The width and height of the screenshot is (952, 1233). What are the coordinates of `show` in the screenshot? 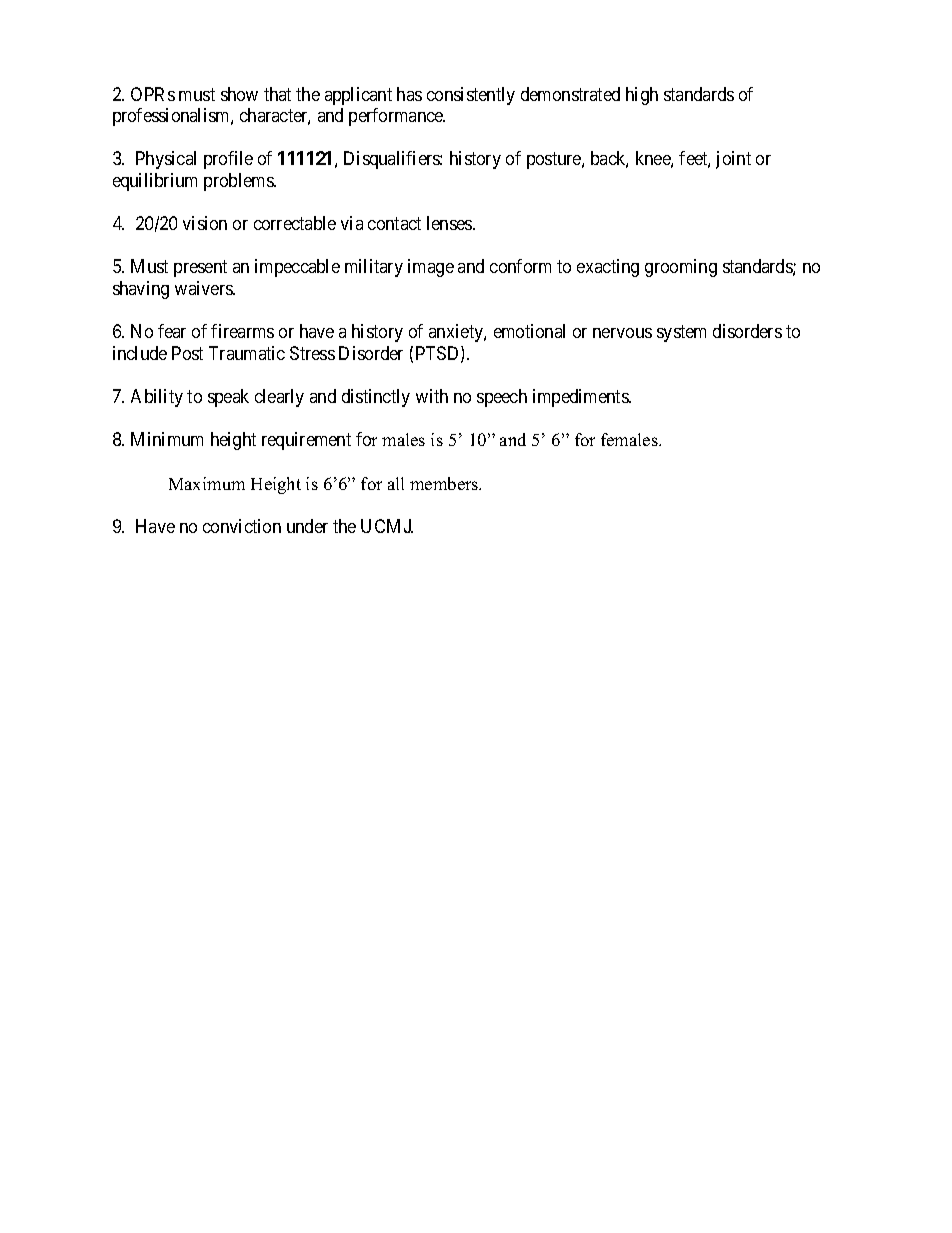 It's located at (239, 94).
